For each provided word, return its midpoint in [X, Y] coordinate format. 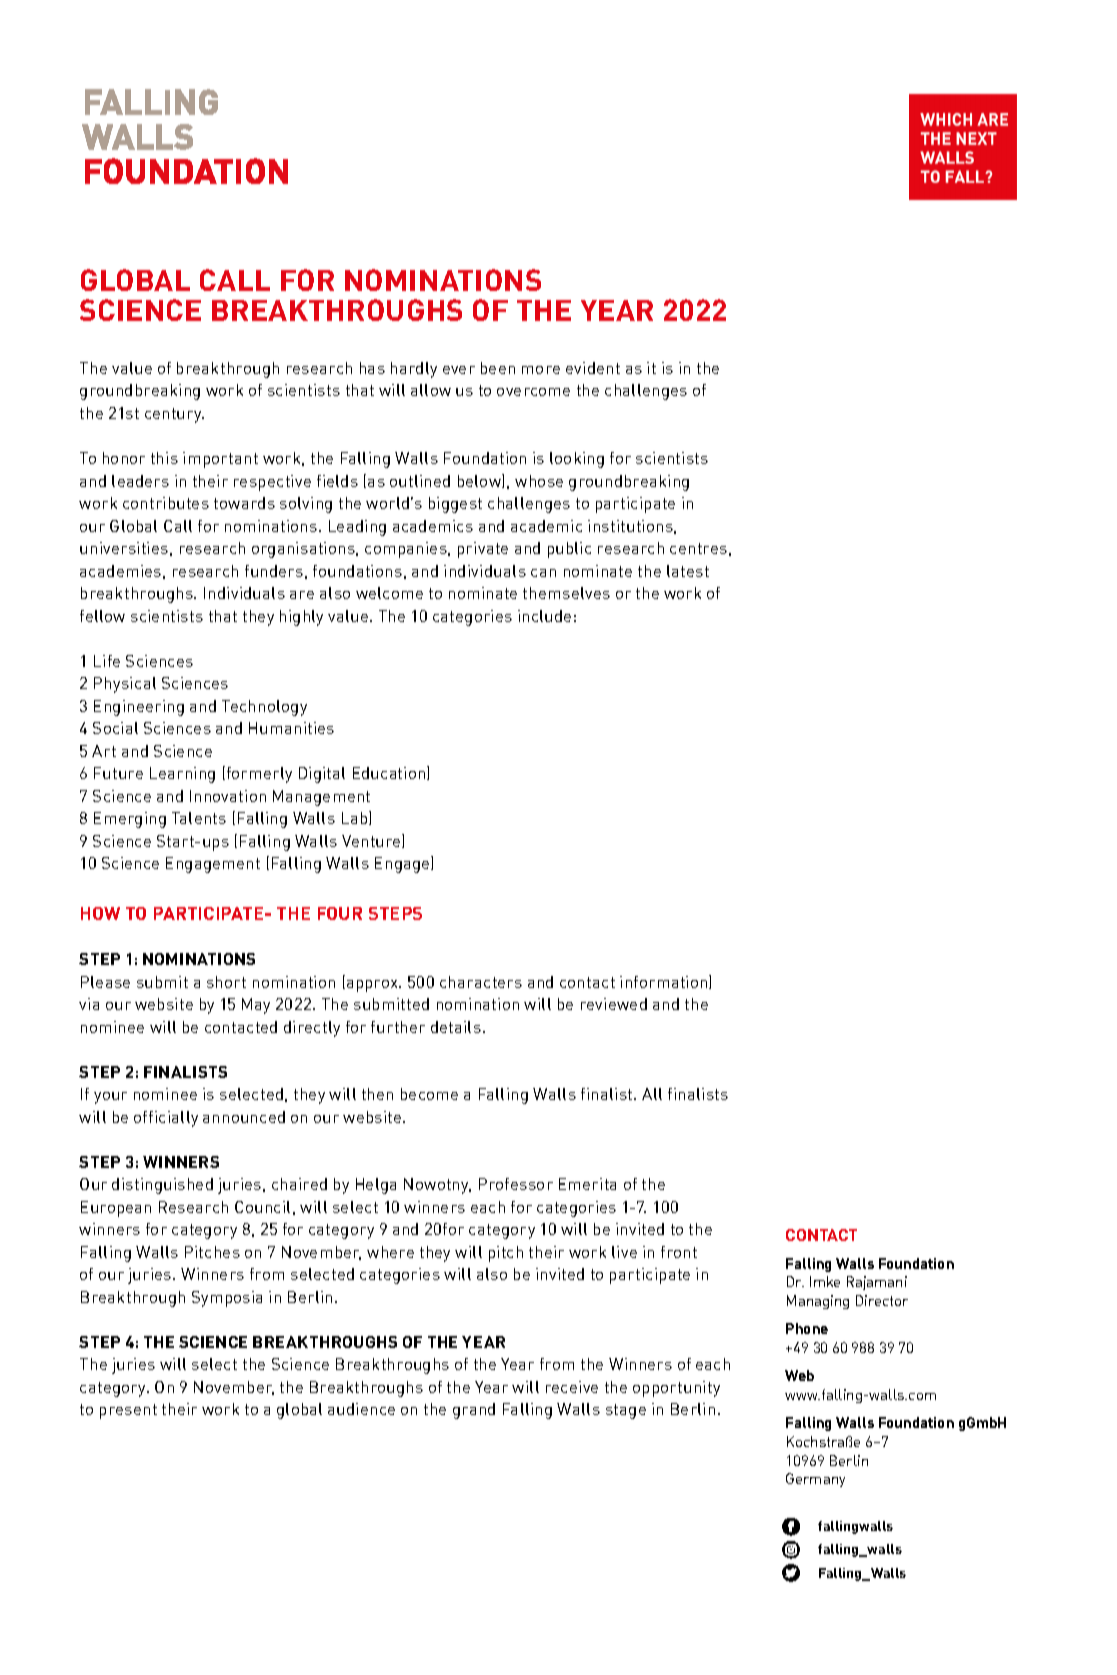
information [665, 982]
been [498, 368]
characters [481, 982]
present [128, 1411]
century [174, 415]
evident [593, 368]
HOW [100, 913]
